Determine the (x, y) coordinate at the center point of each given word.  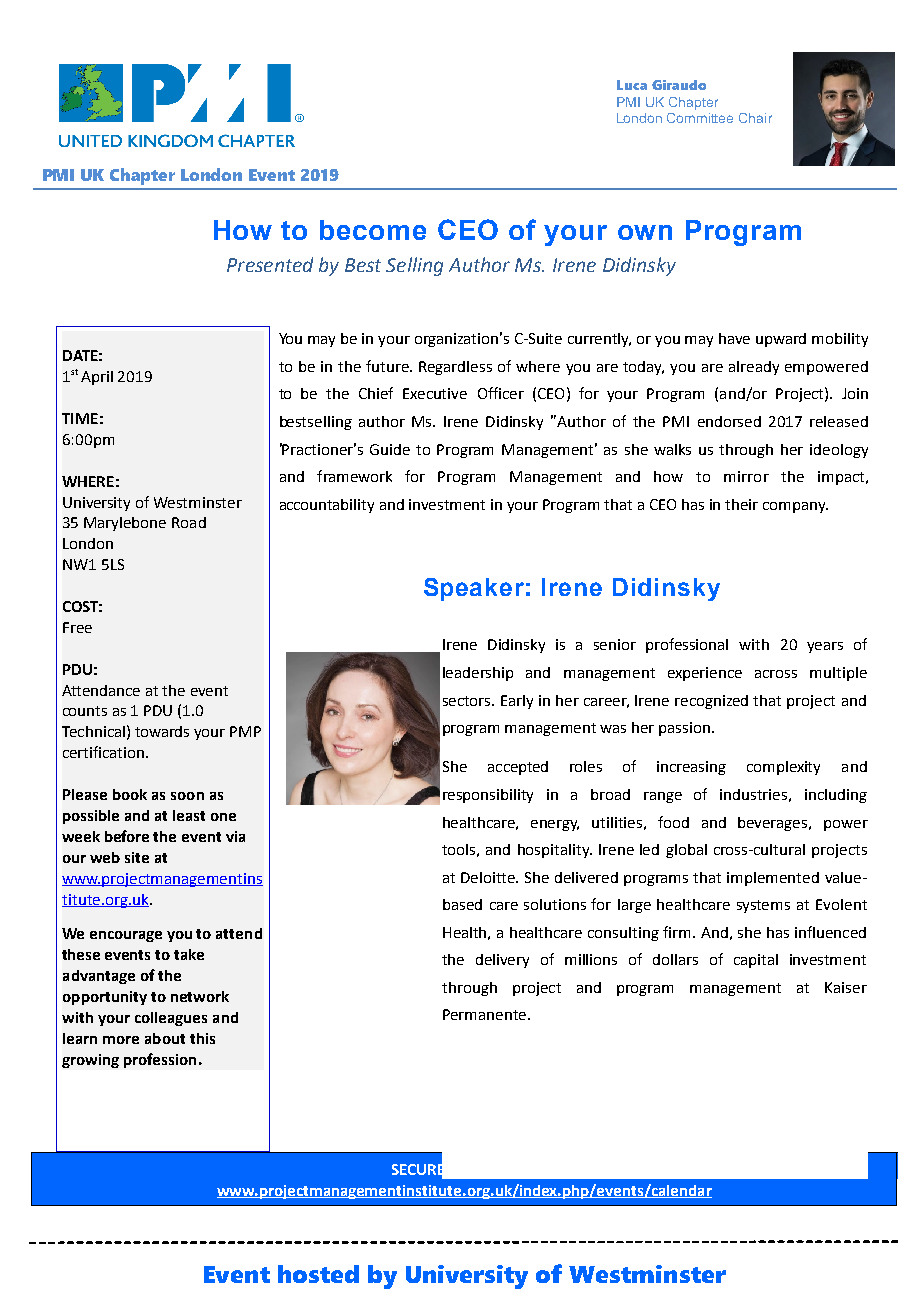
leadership (478, 674)
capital (756, 961)
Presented (270, 264)
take (189, 954)
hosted (318, 1274)
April (97, 378)
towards (162, 731)
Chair (755, 118)
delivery (502, 961)
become (373, 230)
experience (705, 674)
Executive (435, 393)
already (754, 368)
